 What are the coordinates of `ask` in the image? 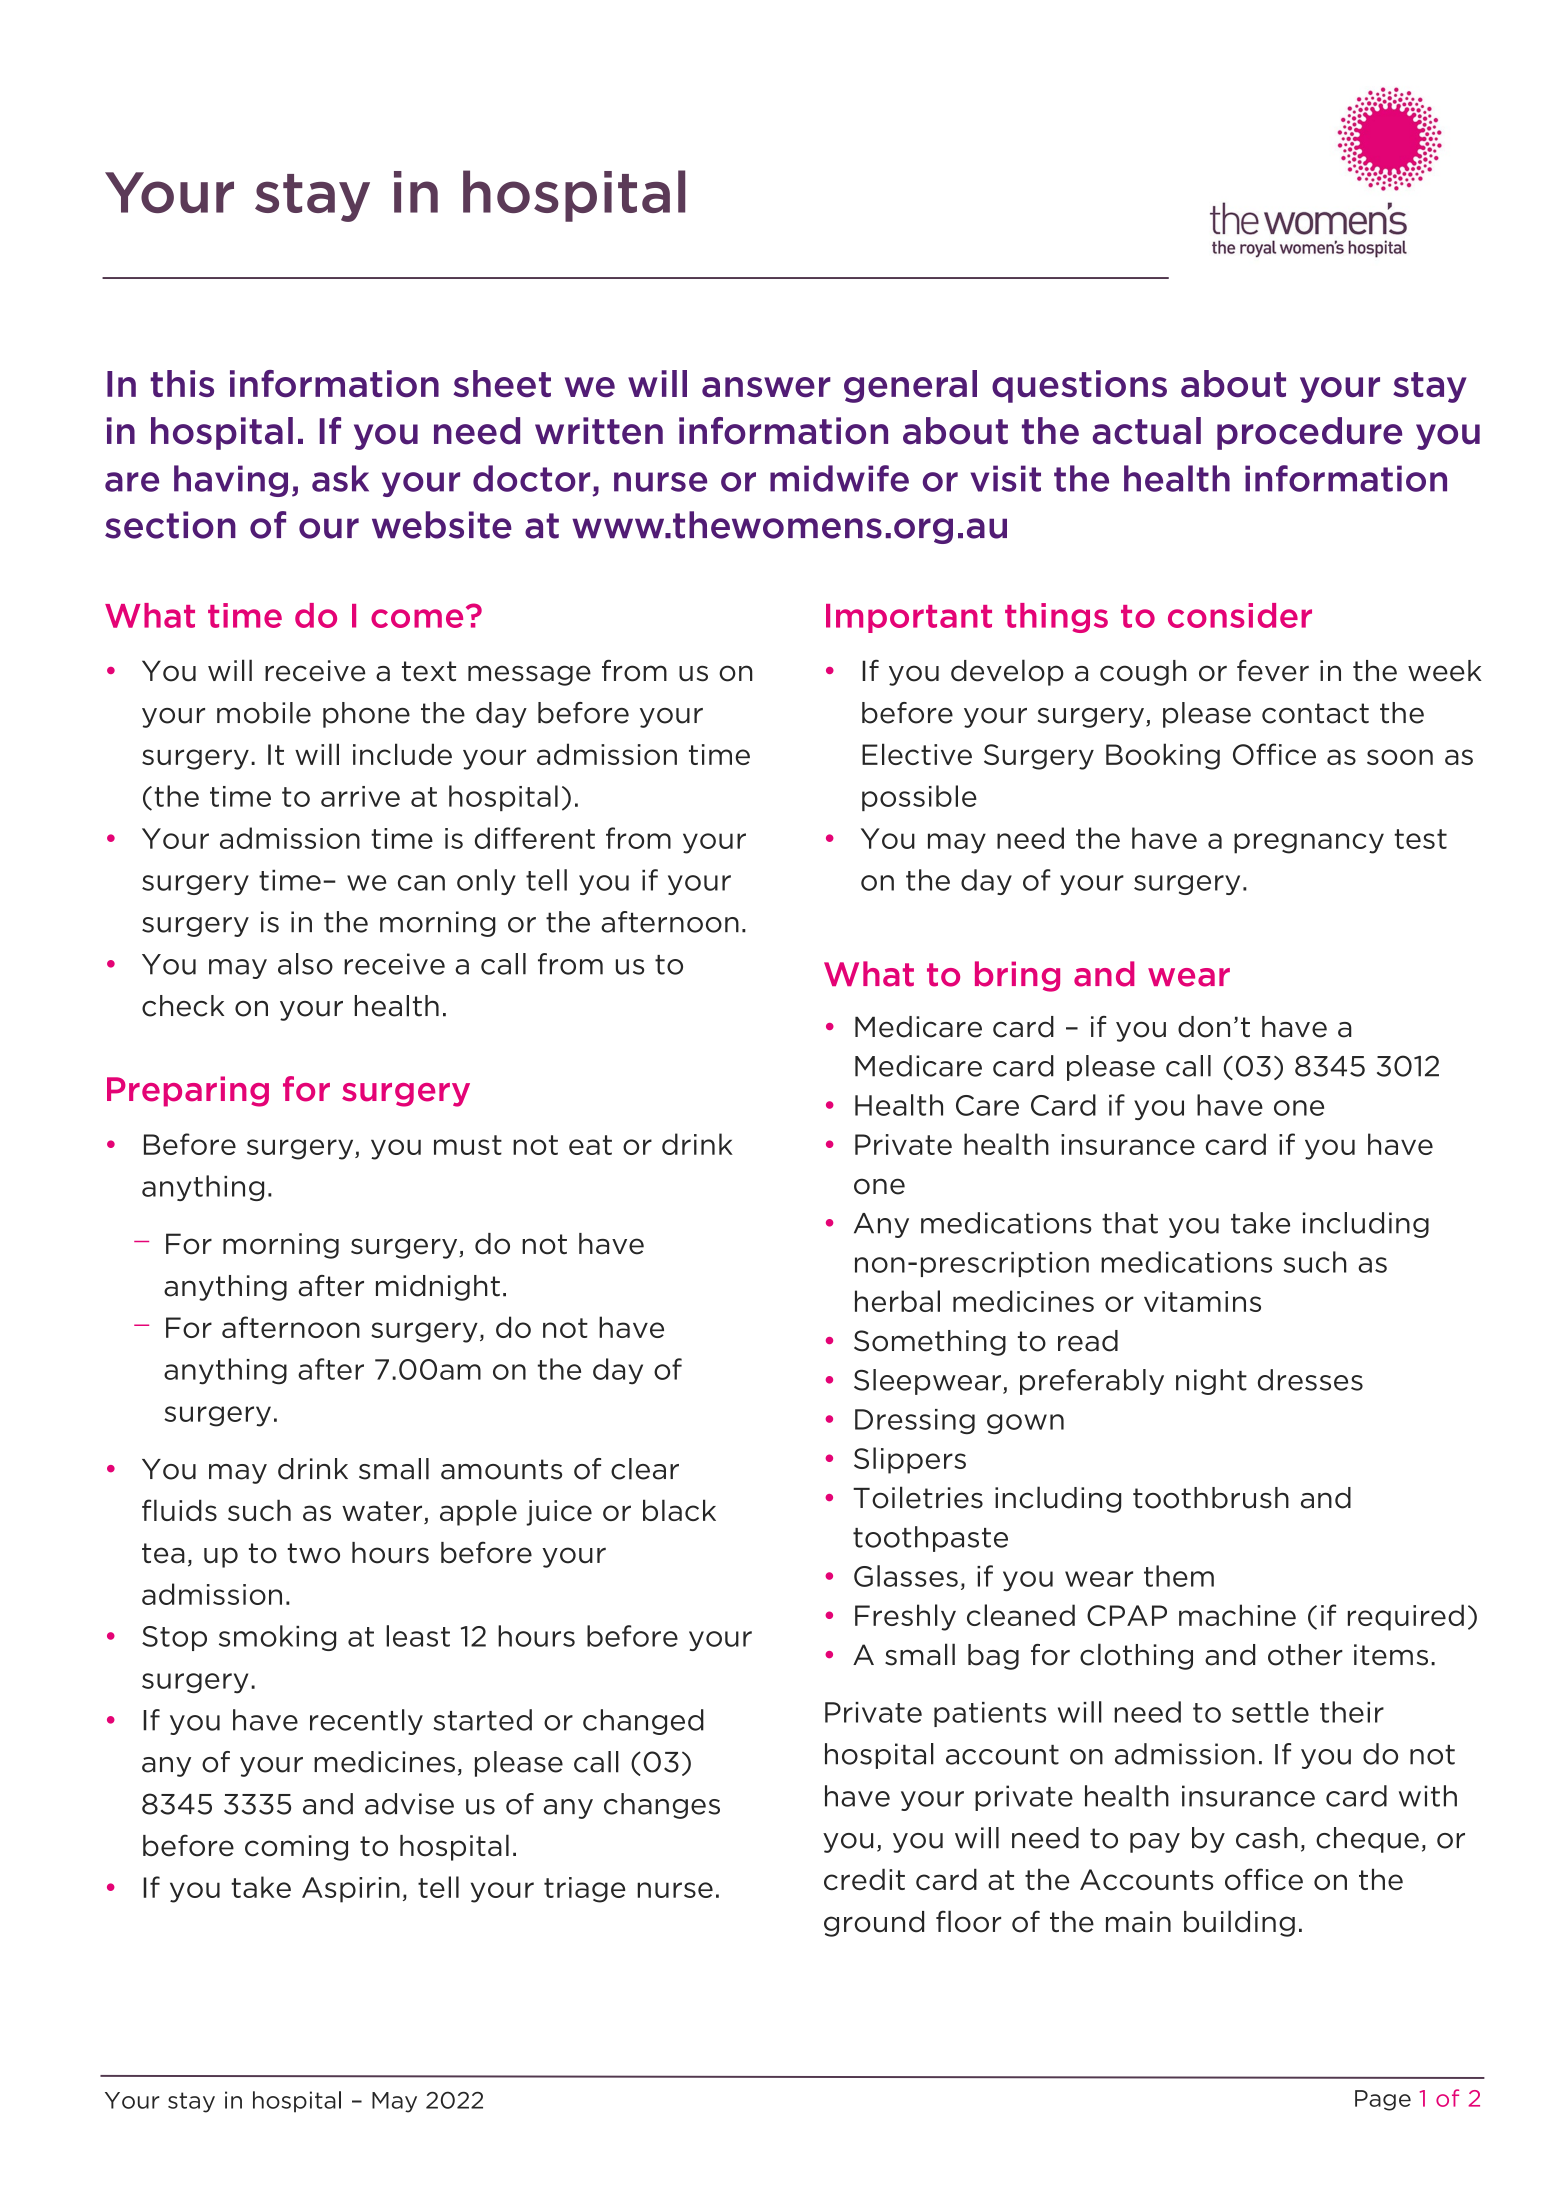 It's located at (340, 478).
